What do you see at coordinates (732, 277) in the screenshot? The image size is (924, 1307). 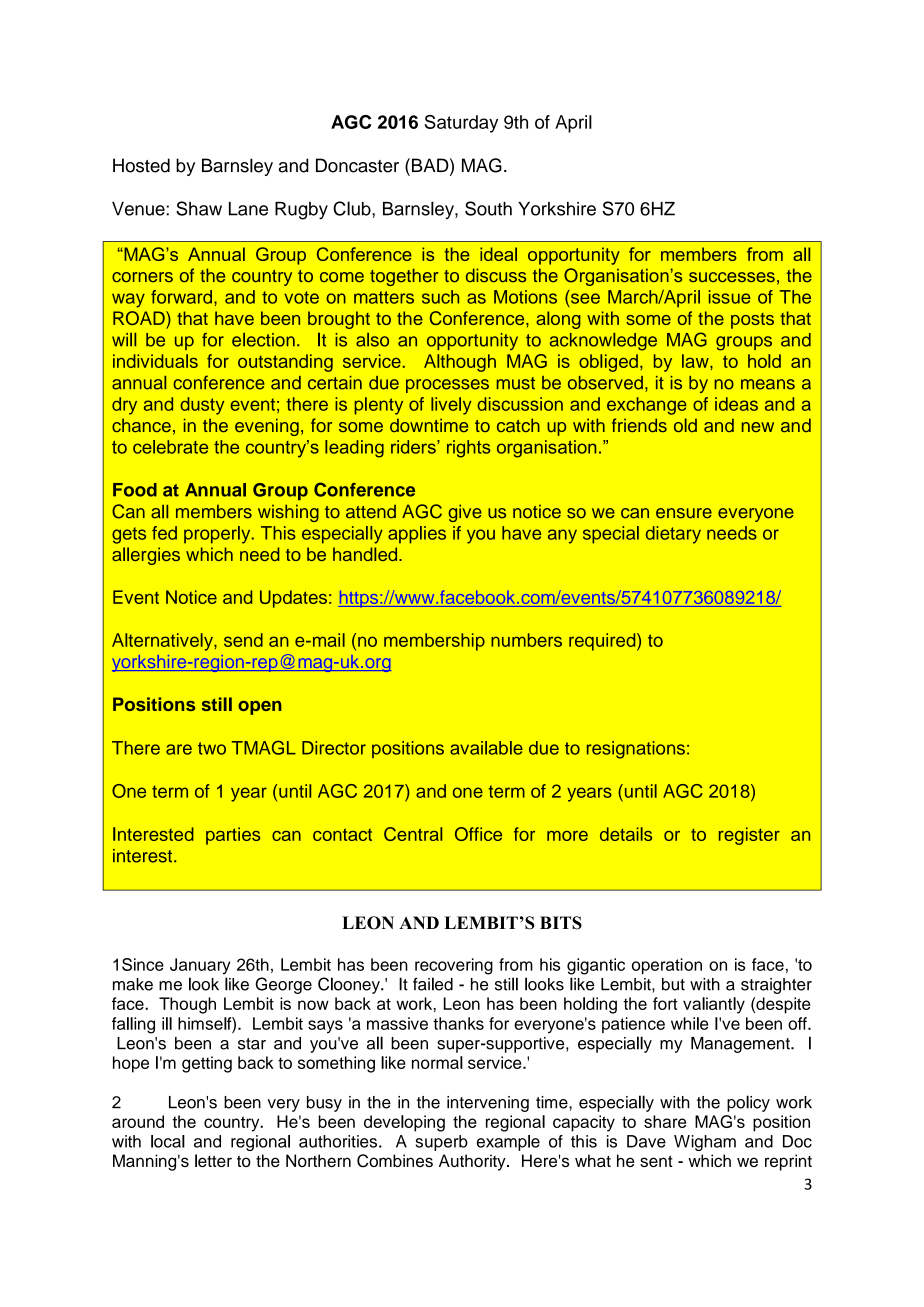 I see `successes` at bounding box center [732, 277].
